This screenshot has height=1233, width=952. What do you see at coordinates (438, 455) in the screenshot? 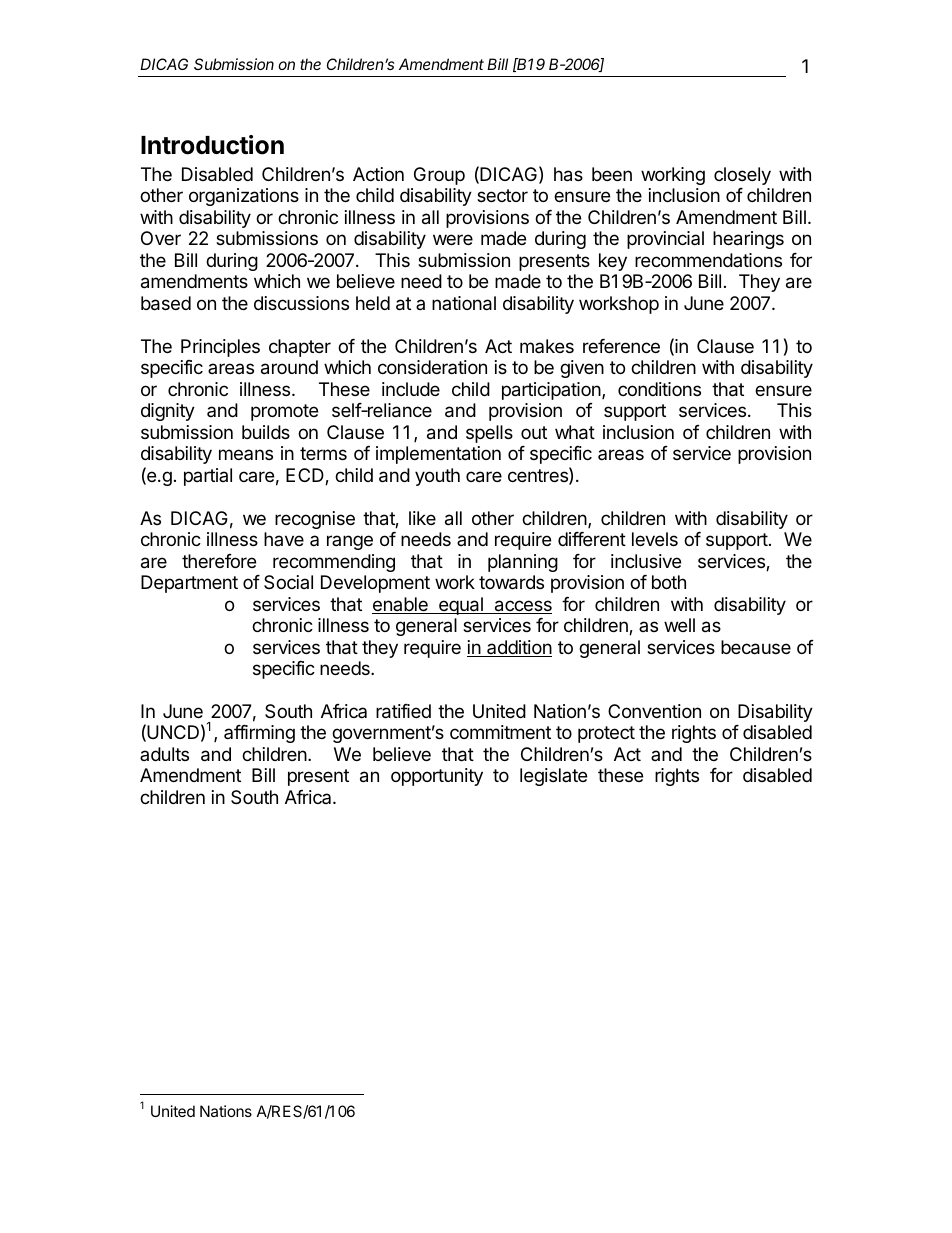
I see `implementation` at bounding box center [438, 455].
